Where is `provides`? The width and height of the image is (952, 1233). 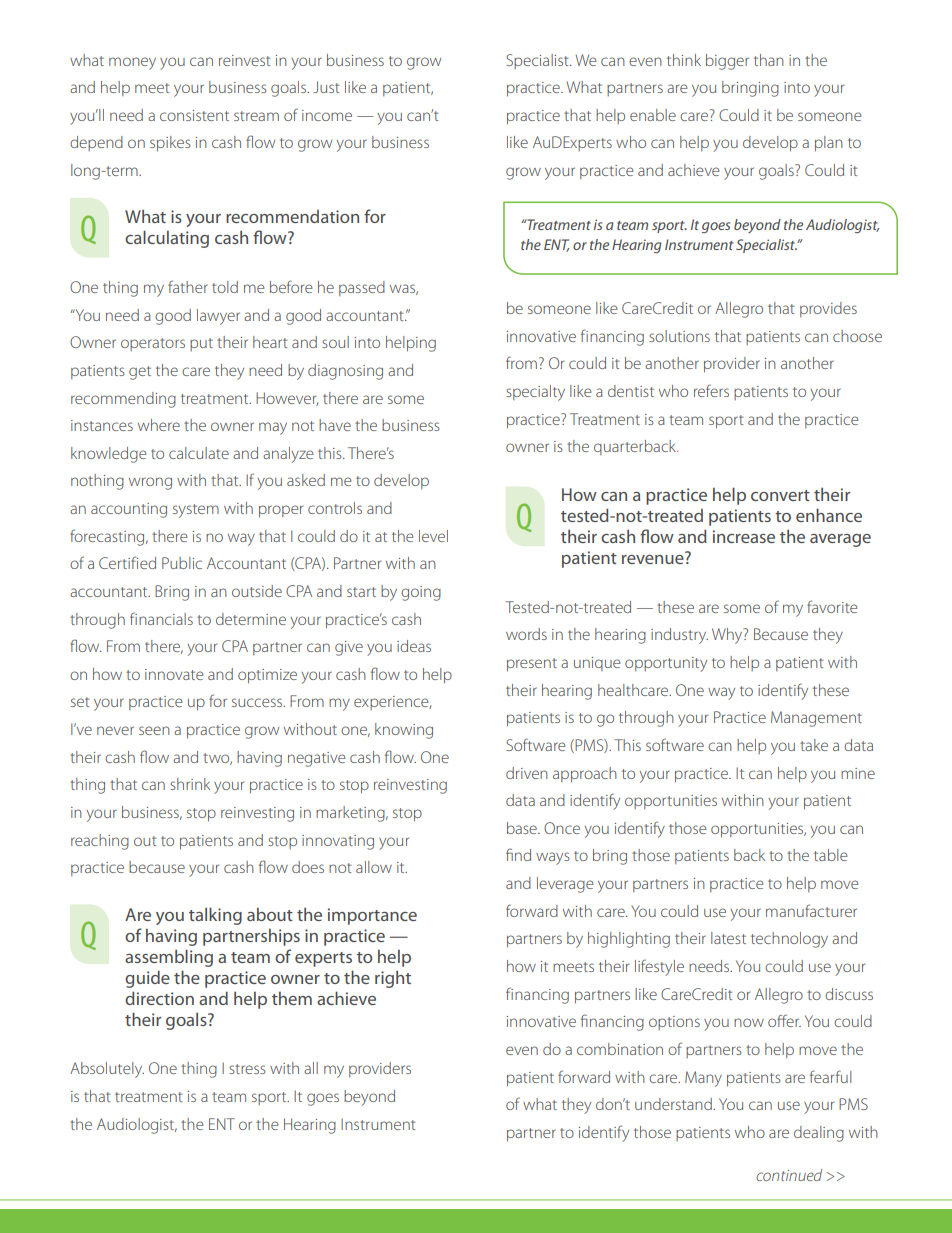
provides is located at coordinates (828, 309).
